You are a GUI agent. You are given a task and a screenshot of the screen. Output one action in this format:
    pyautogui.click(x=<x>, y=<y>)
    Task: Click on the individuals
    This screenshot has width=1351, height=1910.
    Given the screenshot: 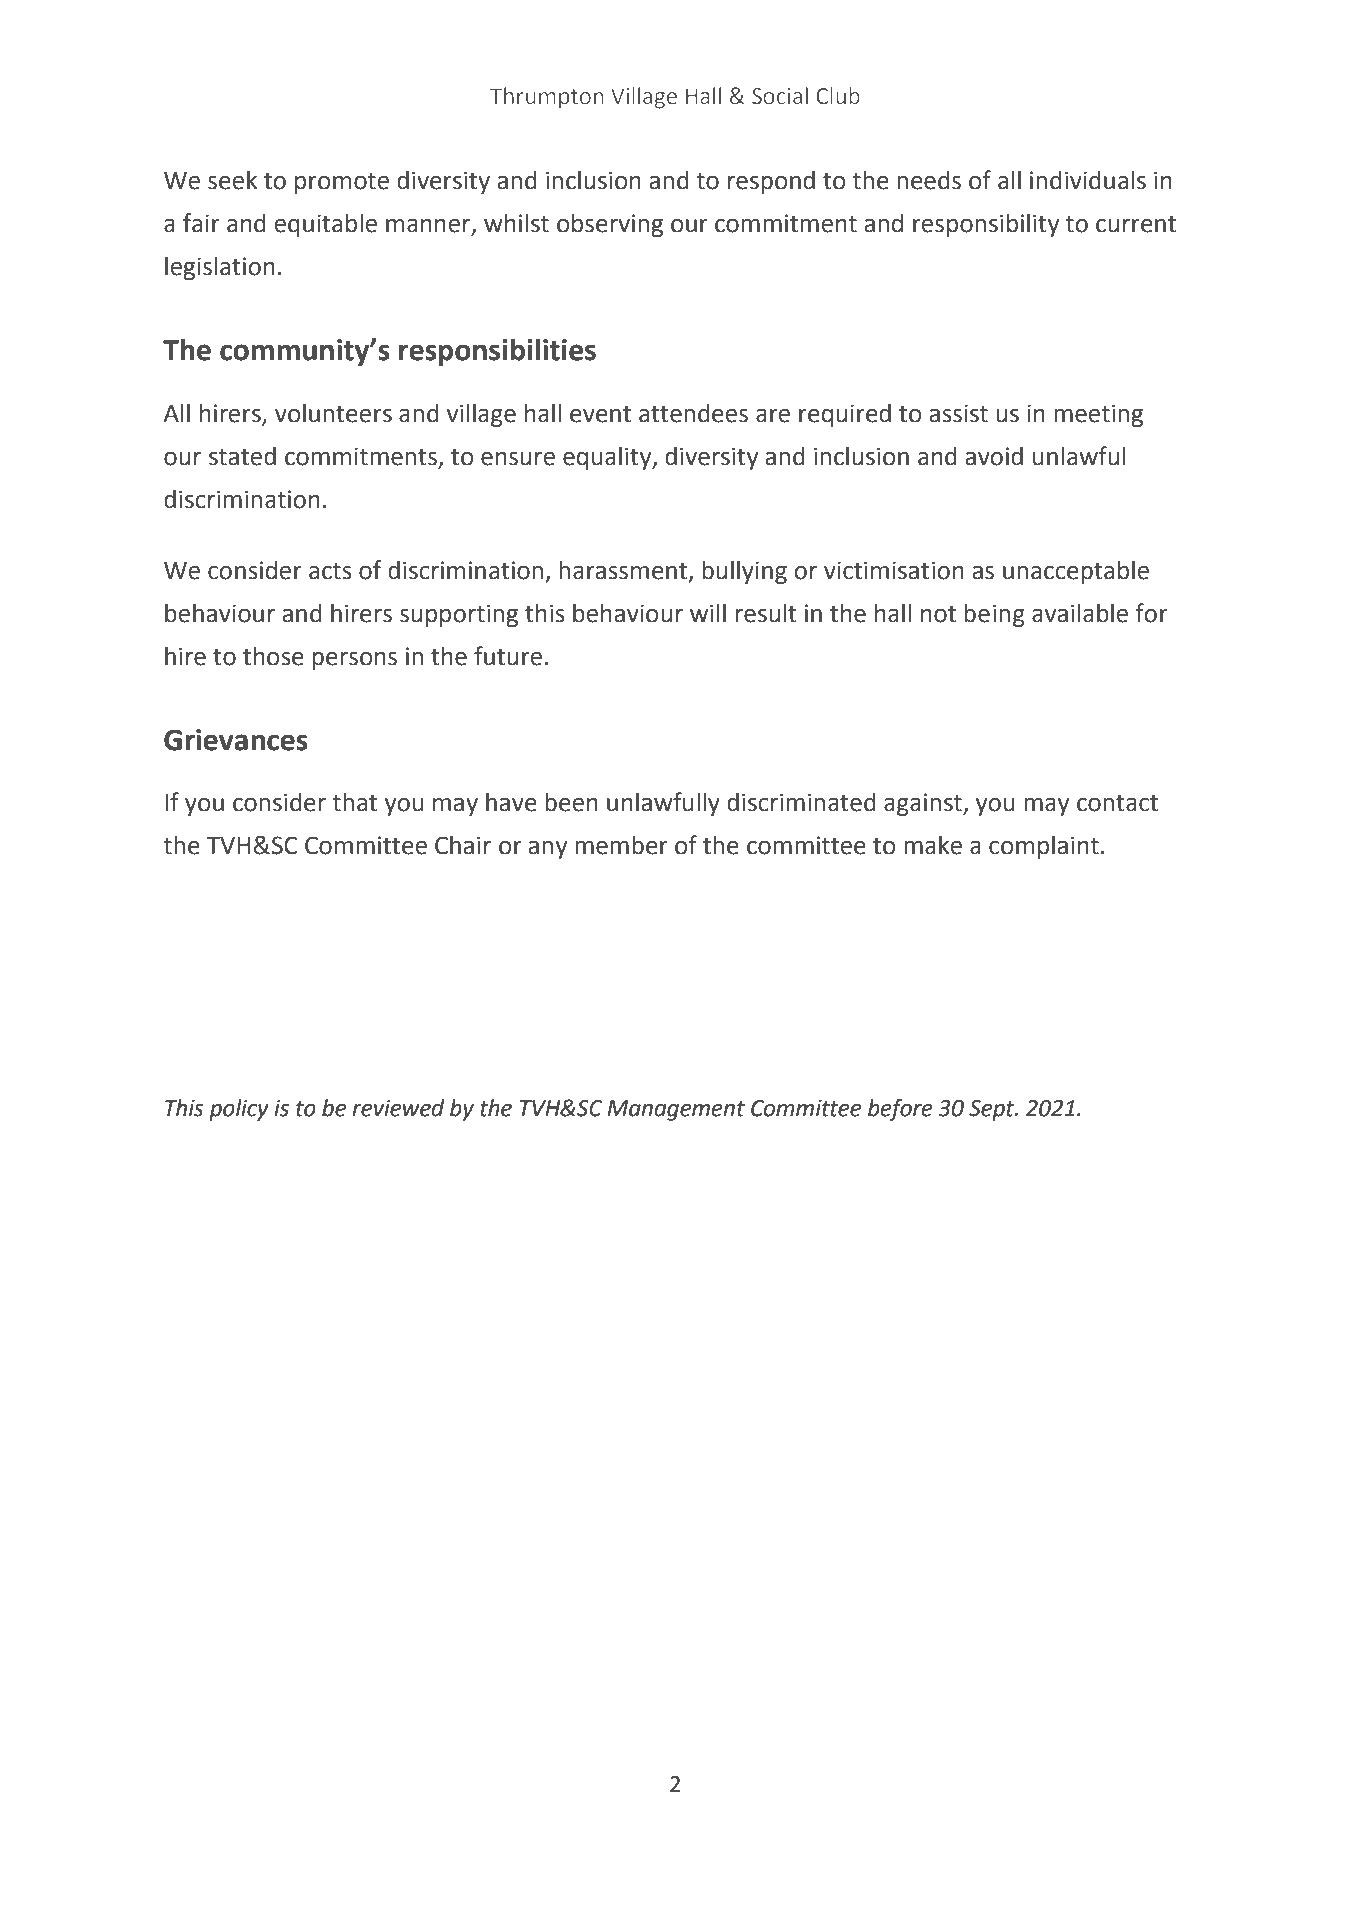 What is the action you would take?
    pyautogui.click(x=1088, y=180)
